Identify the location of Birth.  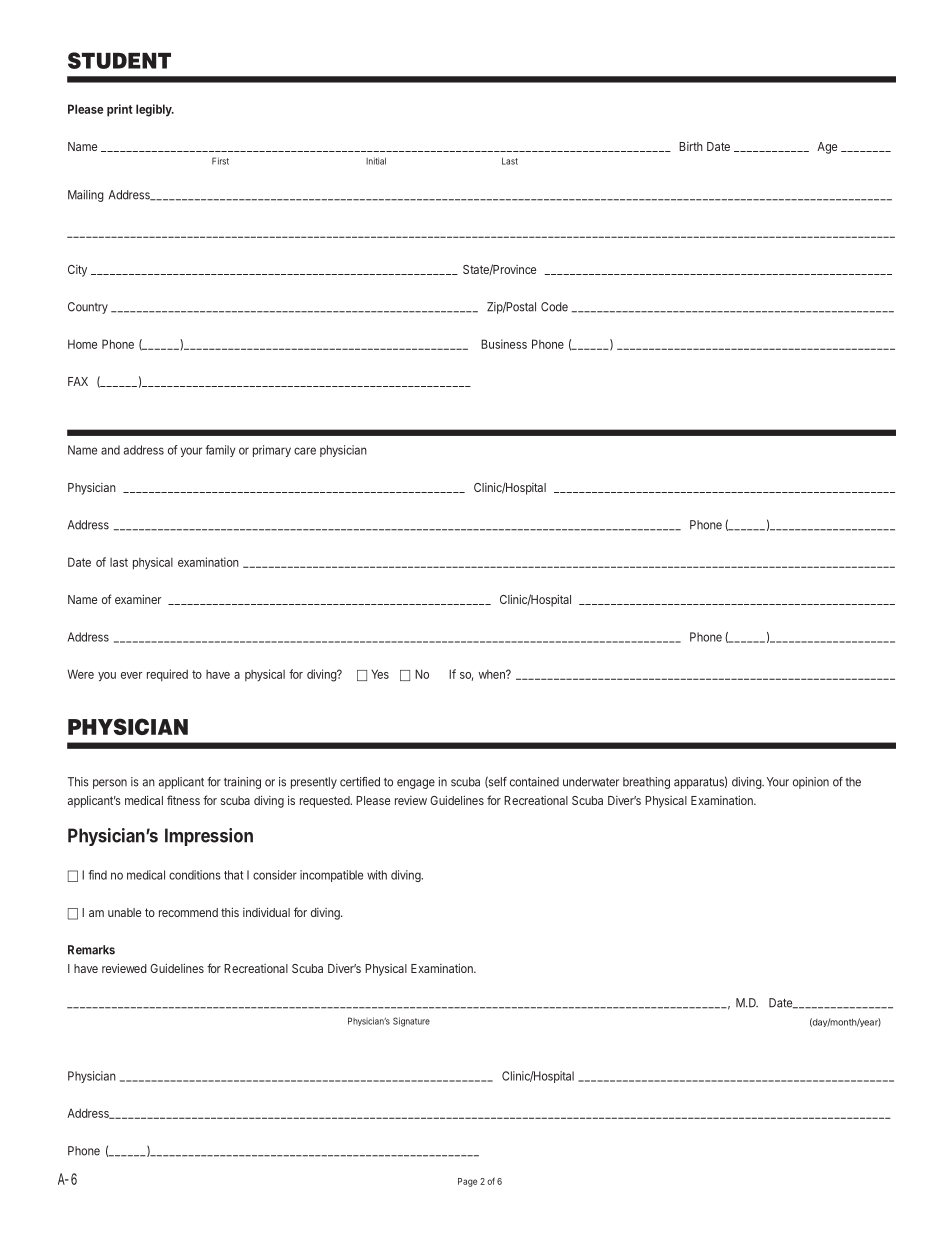
(691, 146).
